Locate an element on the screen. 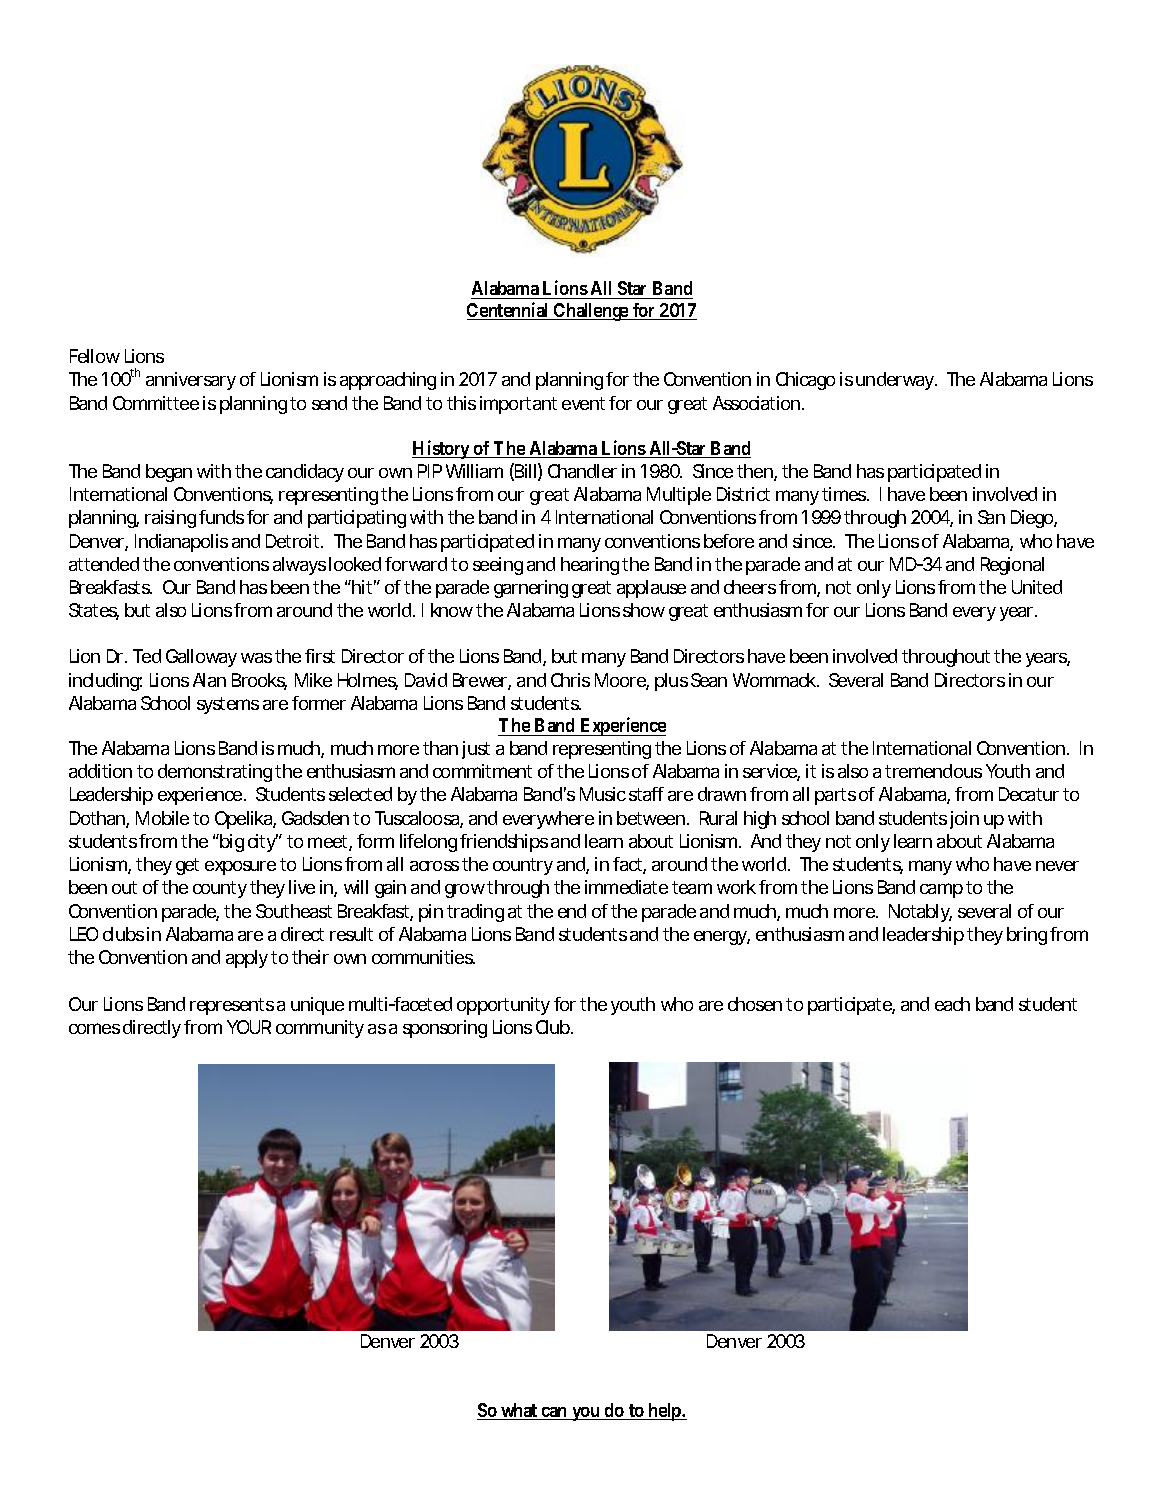 The height and width of the screenshot is (1507, 1164). each is located at coordinates (952, 1004).
